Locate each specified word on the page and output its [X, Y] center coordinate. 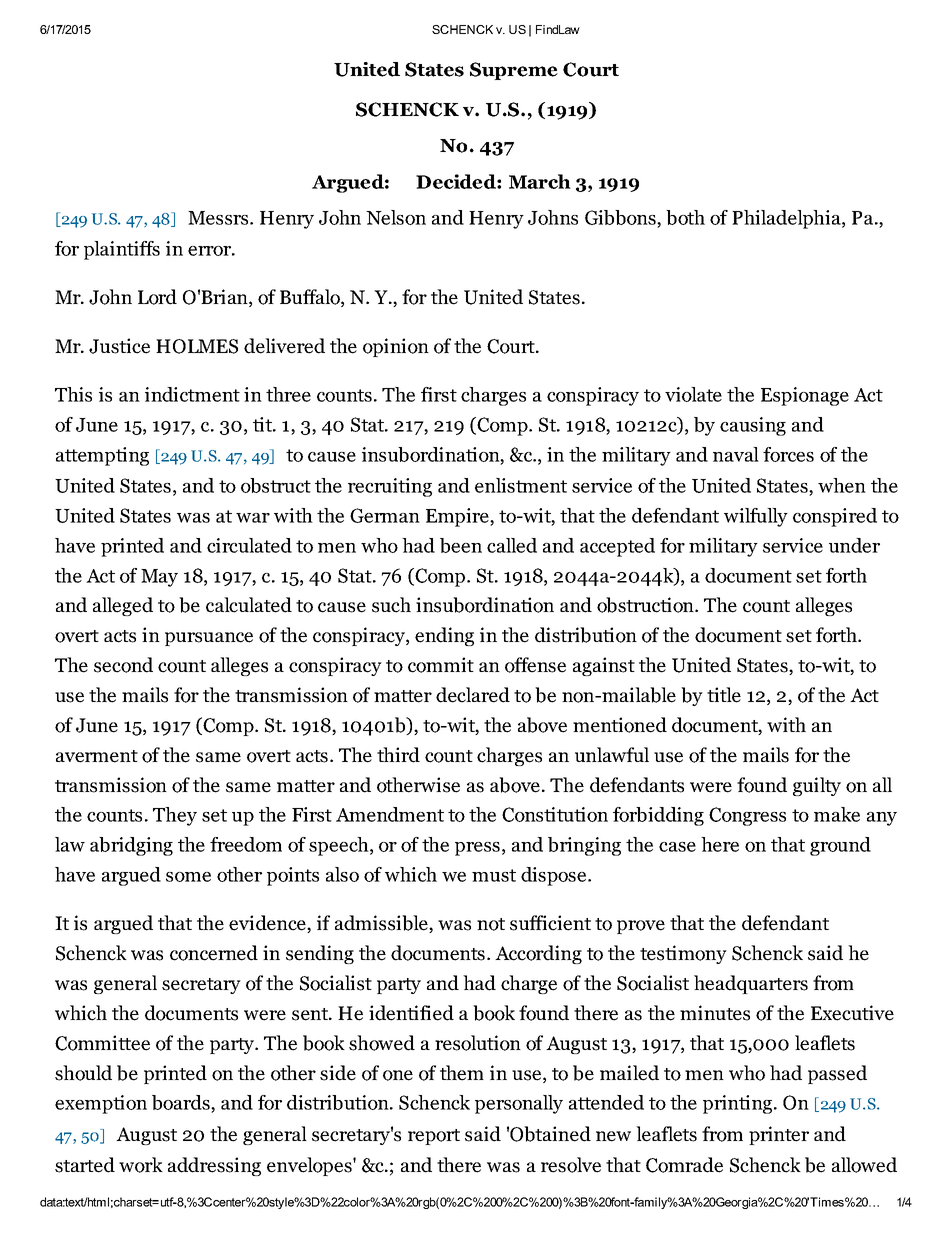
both [685, 217]
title [724, 695]
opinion [396, 347]
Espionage [805, 396]
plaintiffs [122, 250]
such [391, 605]
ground [840, 846]
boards [182, 1104]
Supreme [514, 71]
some [188, 877]
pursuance [209, 639]
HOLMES [197, 346]
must [494, 875]
